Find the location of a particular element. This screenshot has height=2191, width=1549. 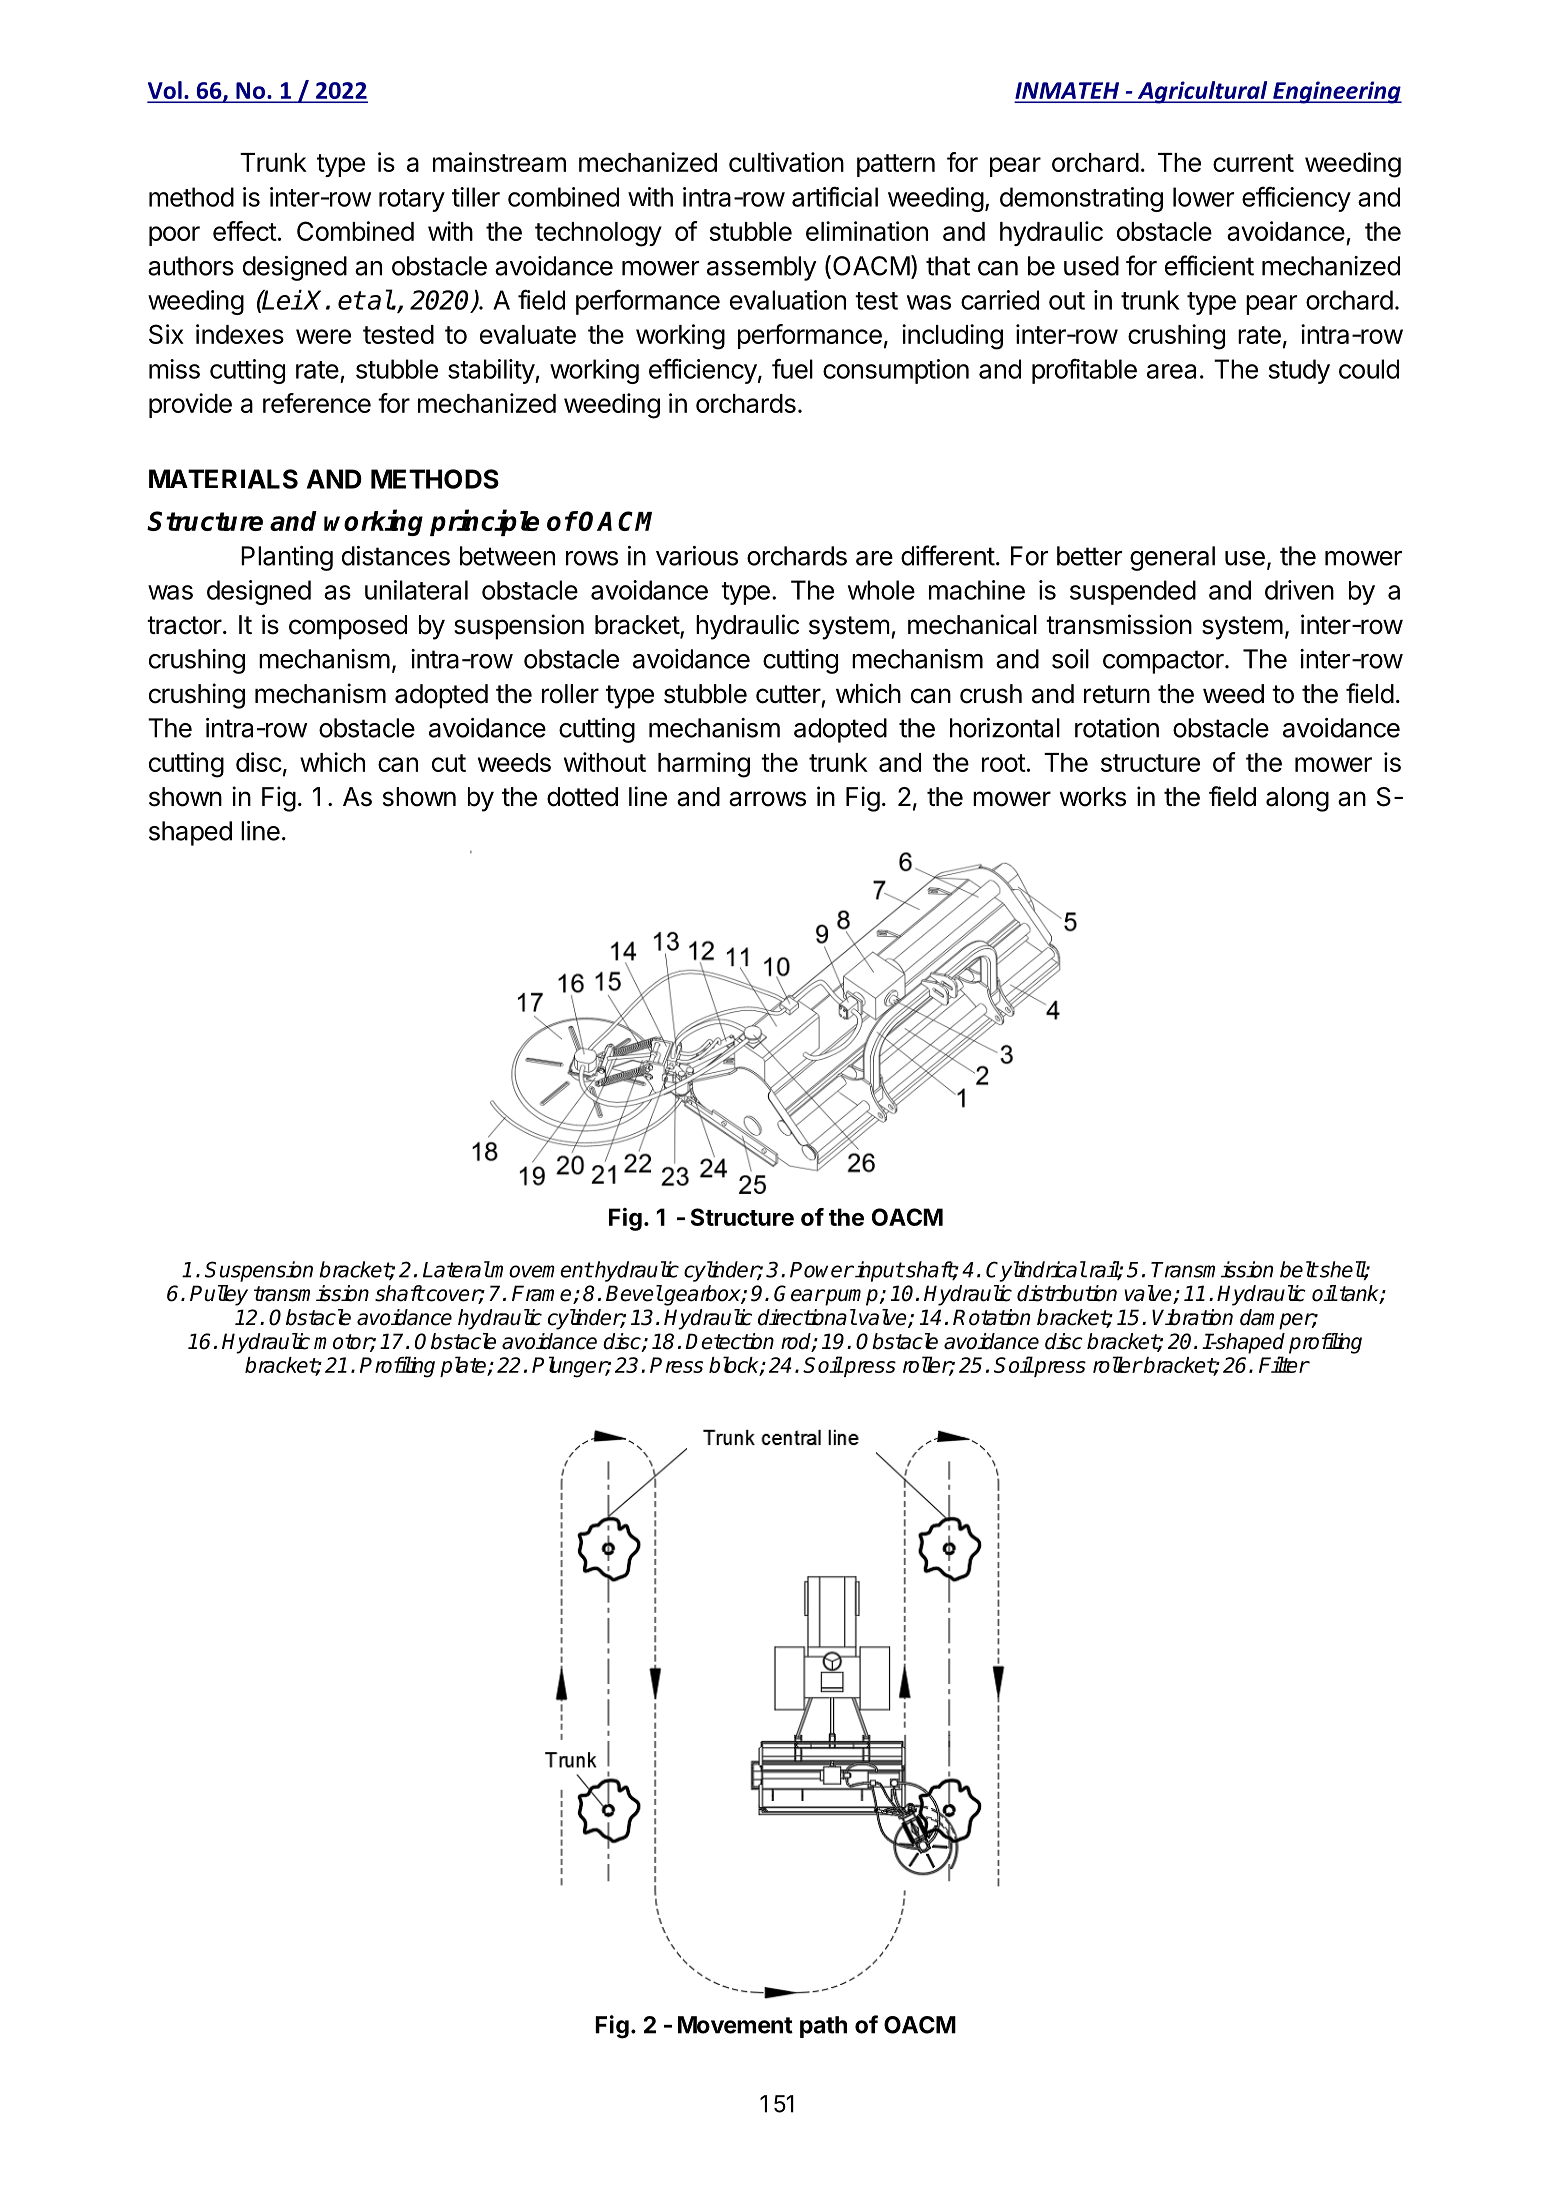

Filter is located at coordinates (1284, 1364).
